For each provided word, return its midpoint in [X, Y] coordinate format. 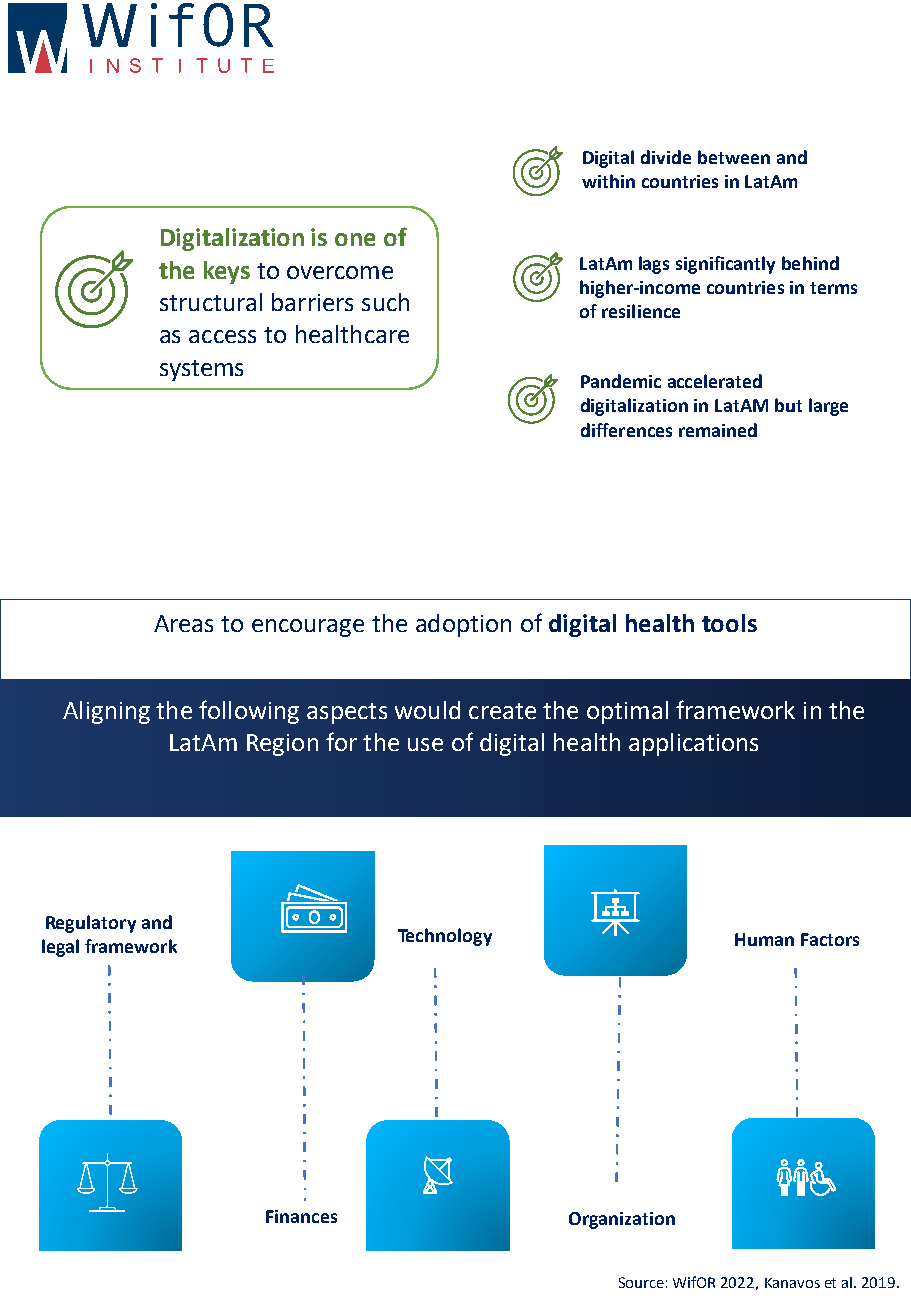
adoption [463, 625]
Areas [183, 623]
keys [227, 272]
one [355, 239]
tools [729, 623]
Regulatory [91, 924]
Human [764, 939]
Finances [301, 1216]
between [734, 157]
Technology [445, 937]
